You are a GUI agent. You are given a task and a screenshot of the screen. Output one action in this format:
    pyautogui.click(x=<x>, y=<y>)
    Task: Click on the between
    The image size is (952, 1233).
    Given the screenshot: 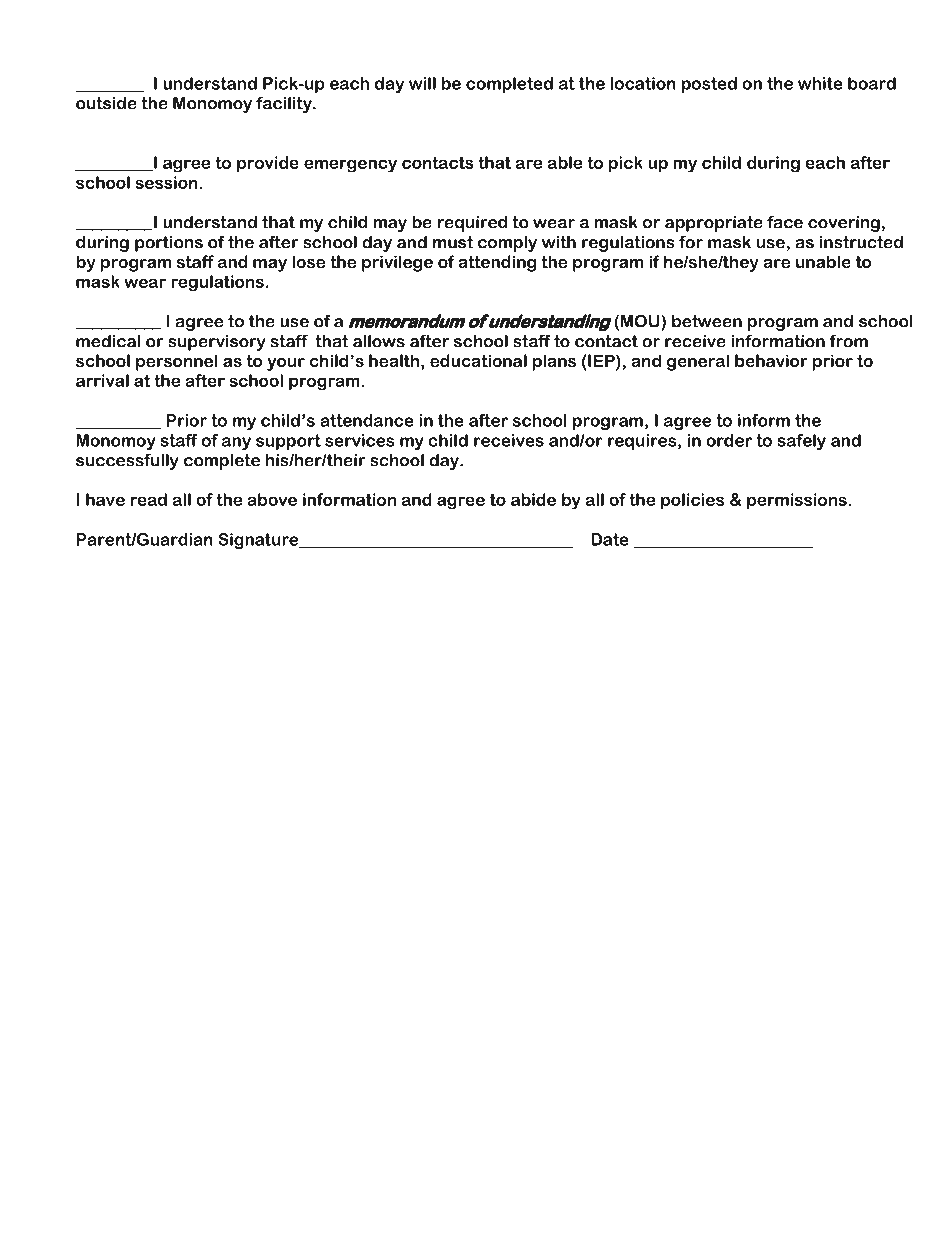 What is the action you would take?
    pyautogui.click(x=707, y=321)
